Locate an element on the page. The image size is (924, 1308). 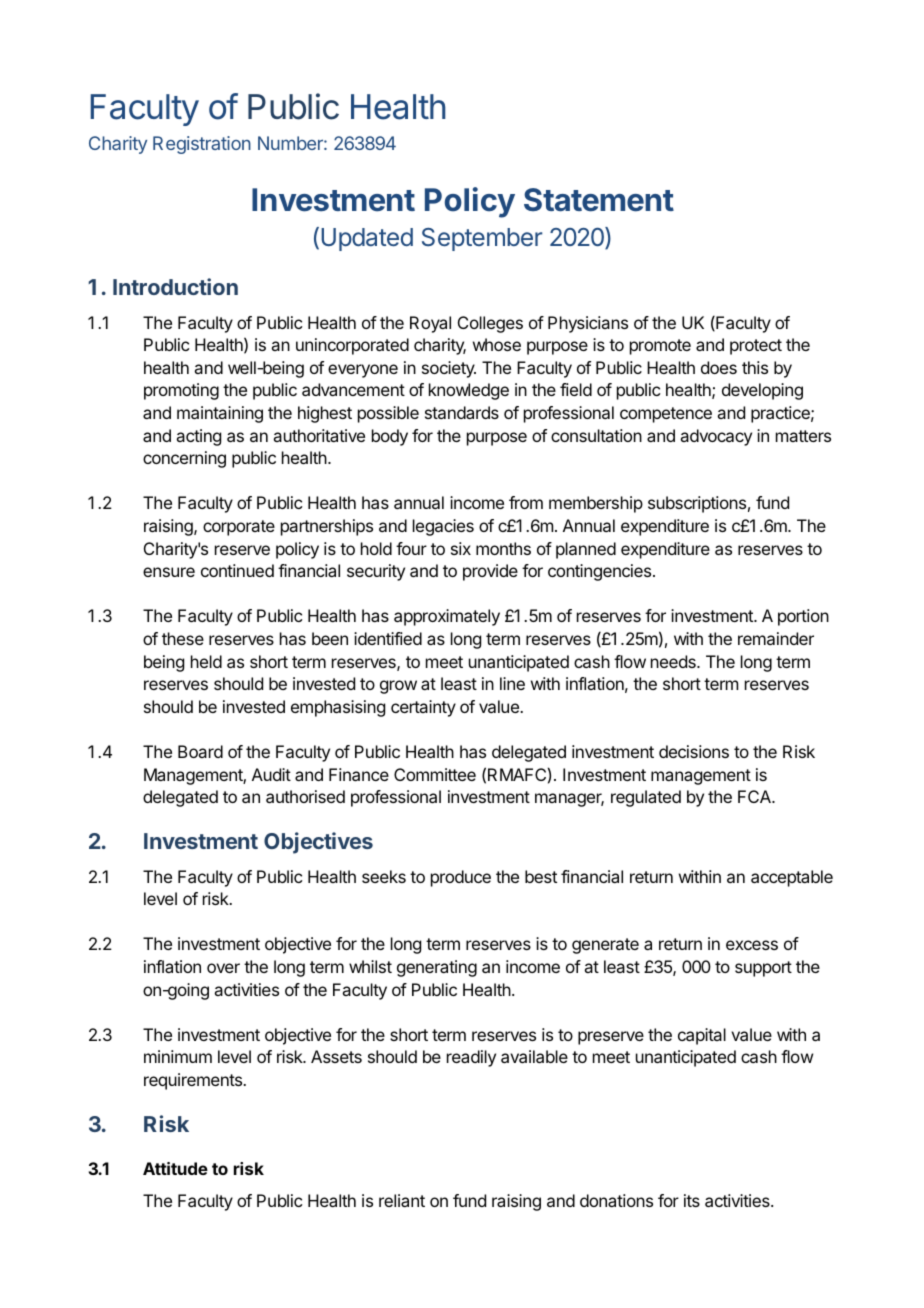
Attitude is located at coordinates (175, 1168).
